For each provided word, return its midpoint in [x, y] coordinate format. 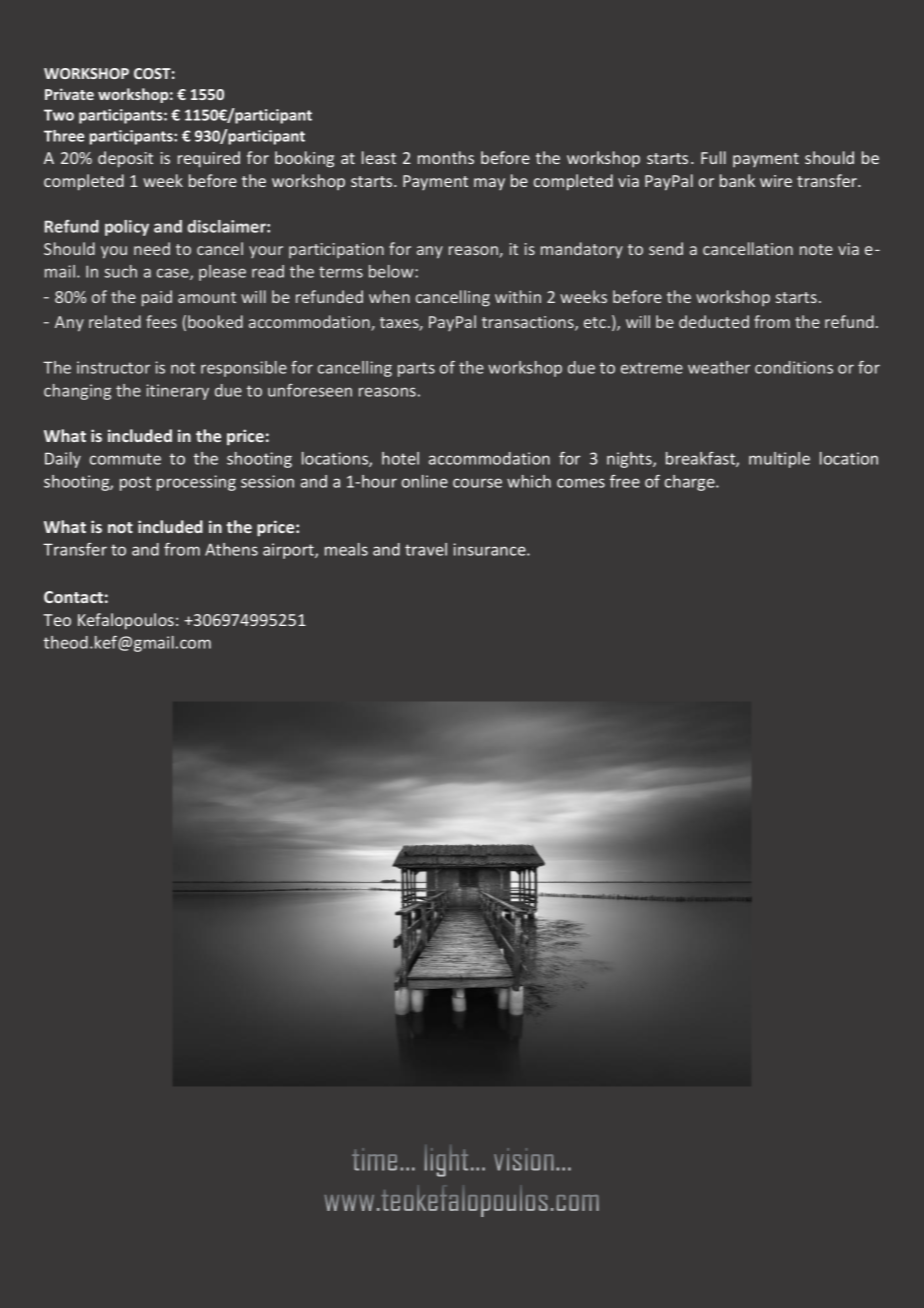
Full [713, 157]
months [446, 157]
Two [59, 115]
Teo [57, 620]
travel [426, 549]
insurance [490, 549]
